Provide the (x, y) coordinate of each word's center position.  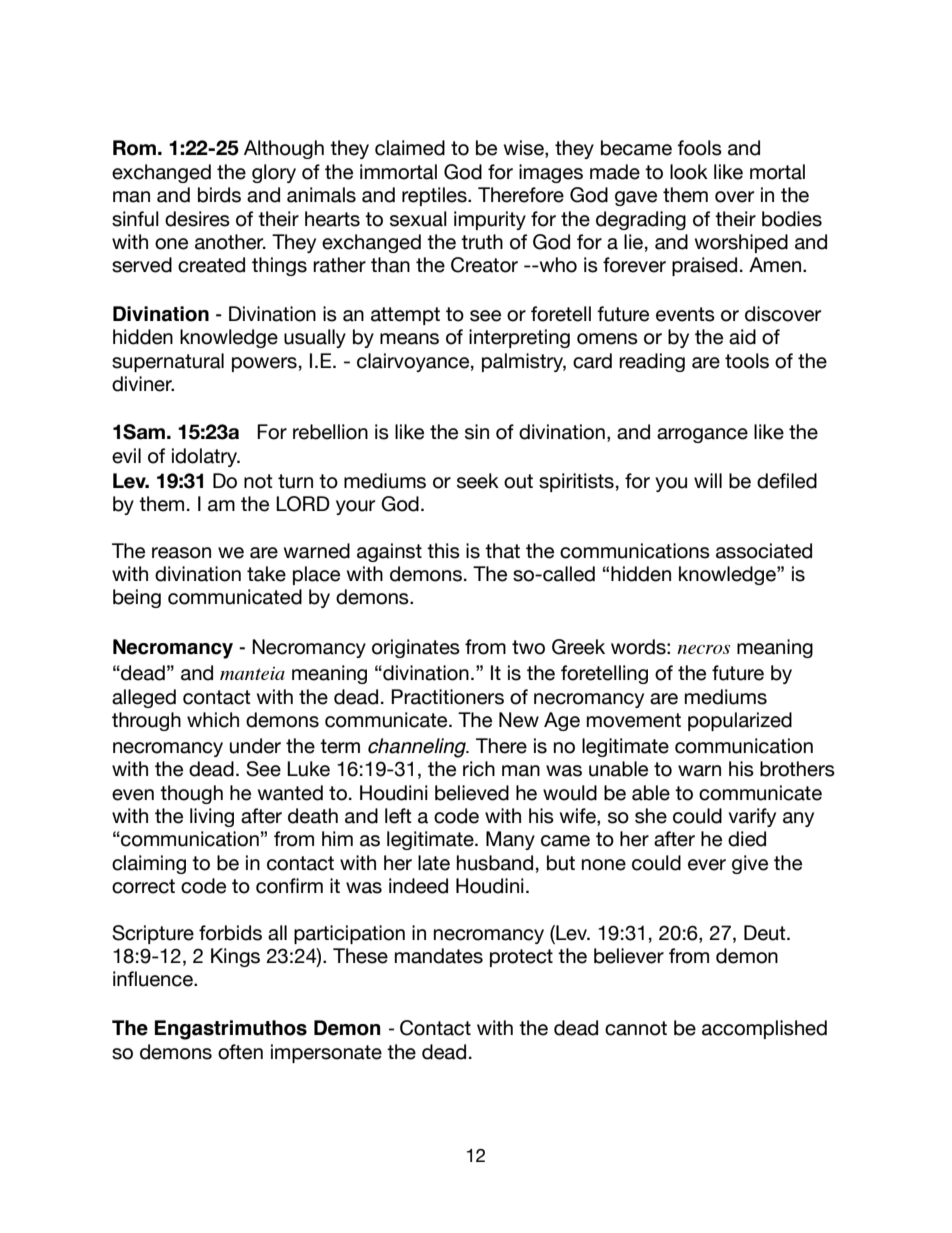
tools (747, 361)
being (137, 598)
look (689, 172)
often (240, 1052)
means (409, 339)
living (212, 817)
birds (219, 195)
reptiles (435, 196)
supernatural (168, 362)
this (443, 551)
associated (764, 551)
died (747, 839)
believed (472, 793)
